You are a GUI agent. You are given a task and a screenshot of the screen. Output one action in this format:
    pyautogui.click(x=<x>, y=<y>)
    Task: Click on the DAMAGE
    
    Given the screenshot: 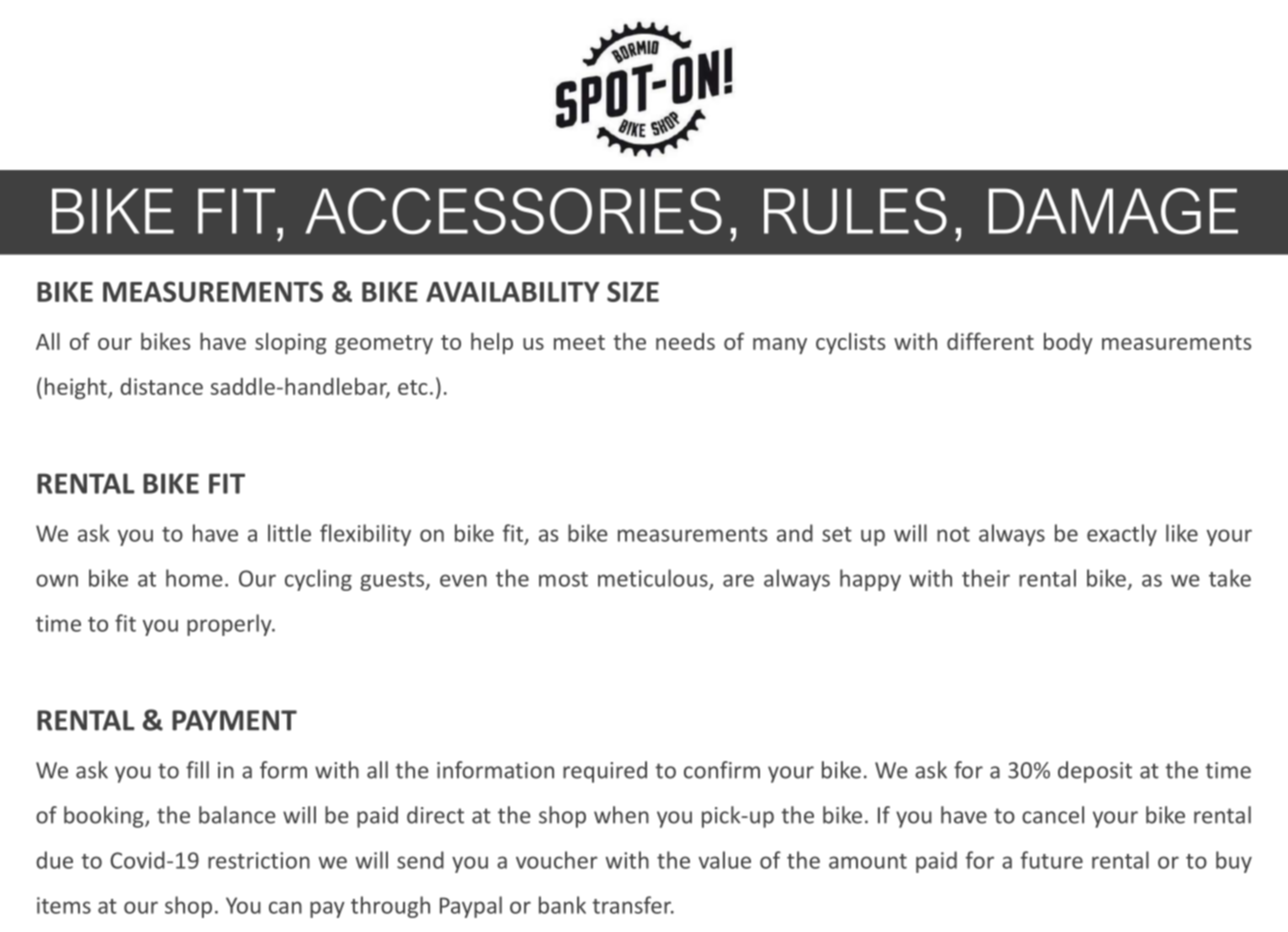 What is the action you would take?
    pyautogui.click(x=1113, y=211)
